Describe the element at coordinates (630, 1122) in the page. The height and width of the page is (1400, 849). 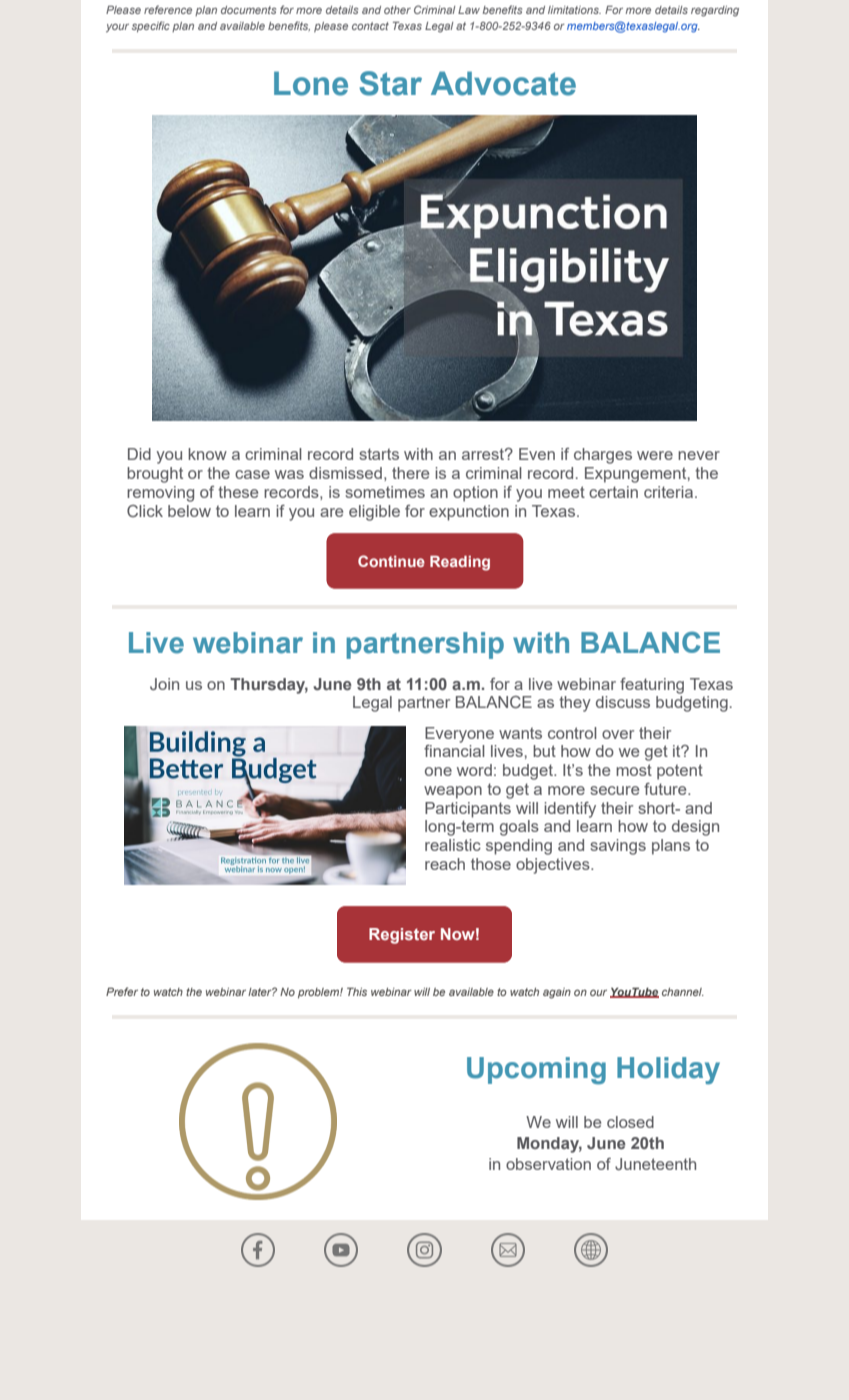
I see `closed` at that location.
